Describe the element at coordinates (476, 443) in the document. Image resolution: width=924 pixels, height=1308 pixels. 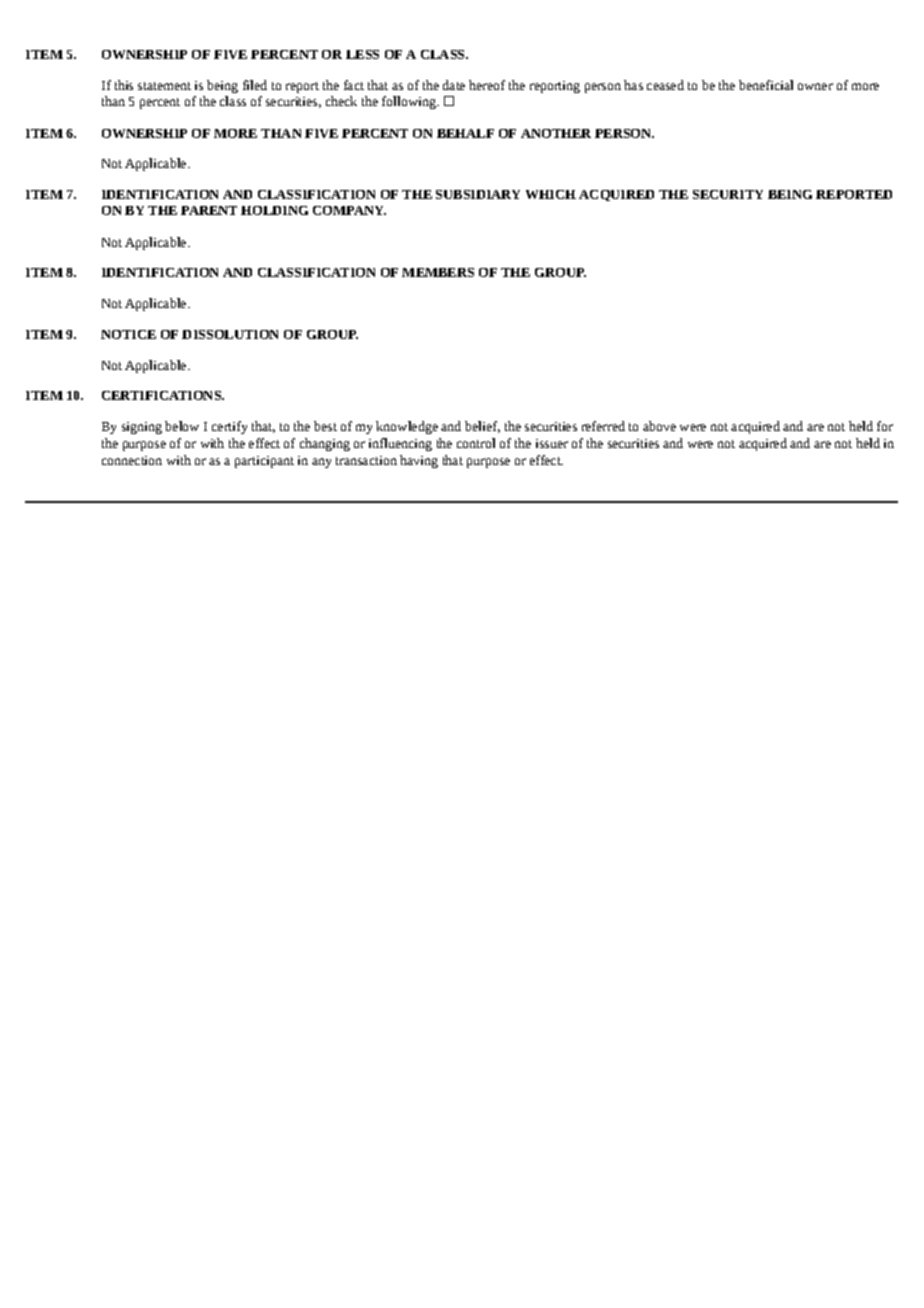
I see `control` at that location.
